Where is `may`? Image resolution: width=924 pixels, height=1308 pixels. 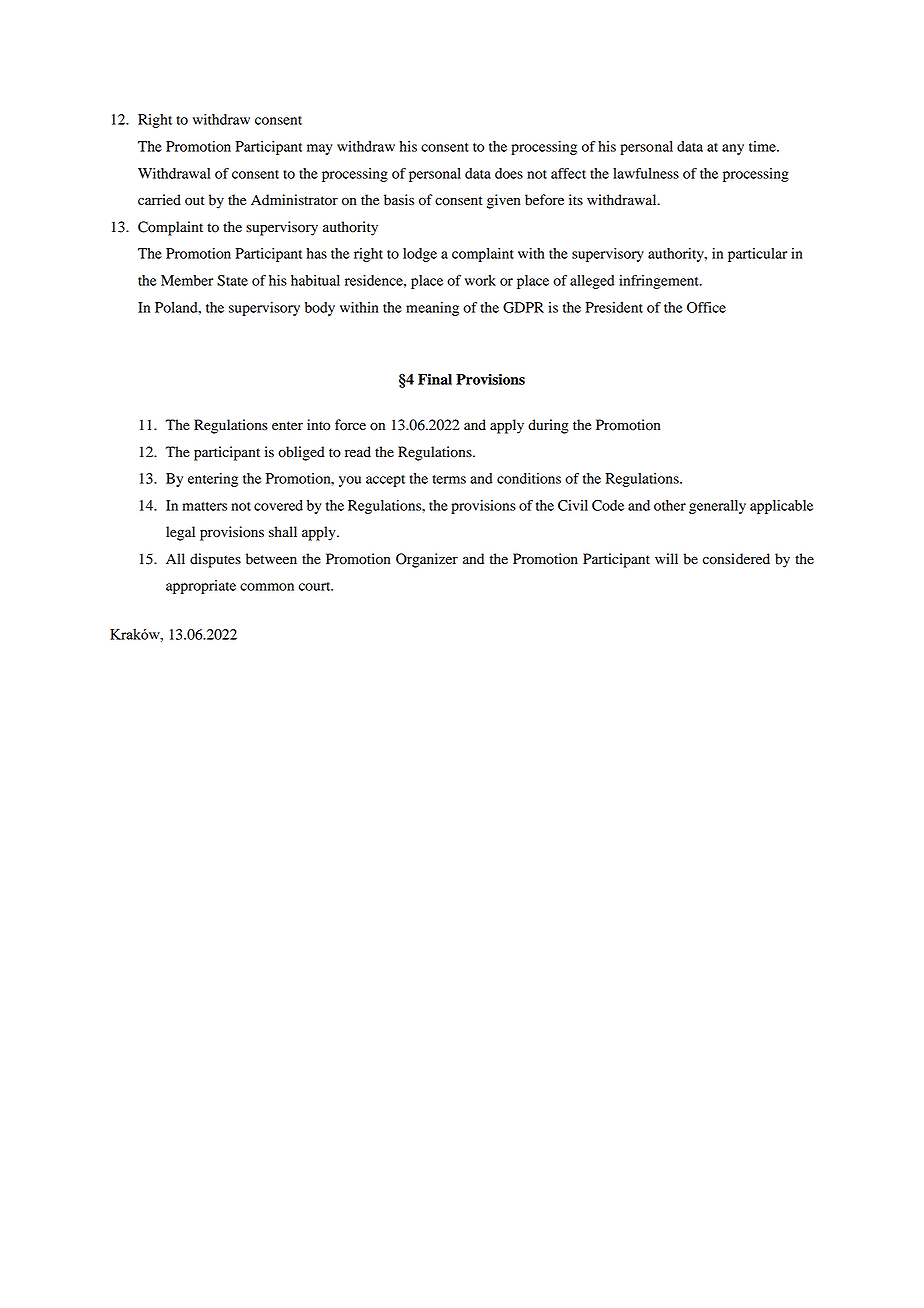 may is located at coordinates (320, 149).
